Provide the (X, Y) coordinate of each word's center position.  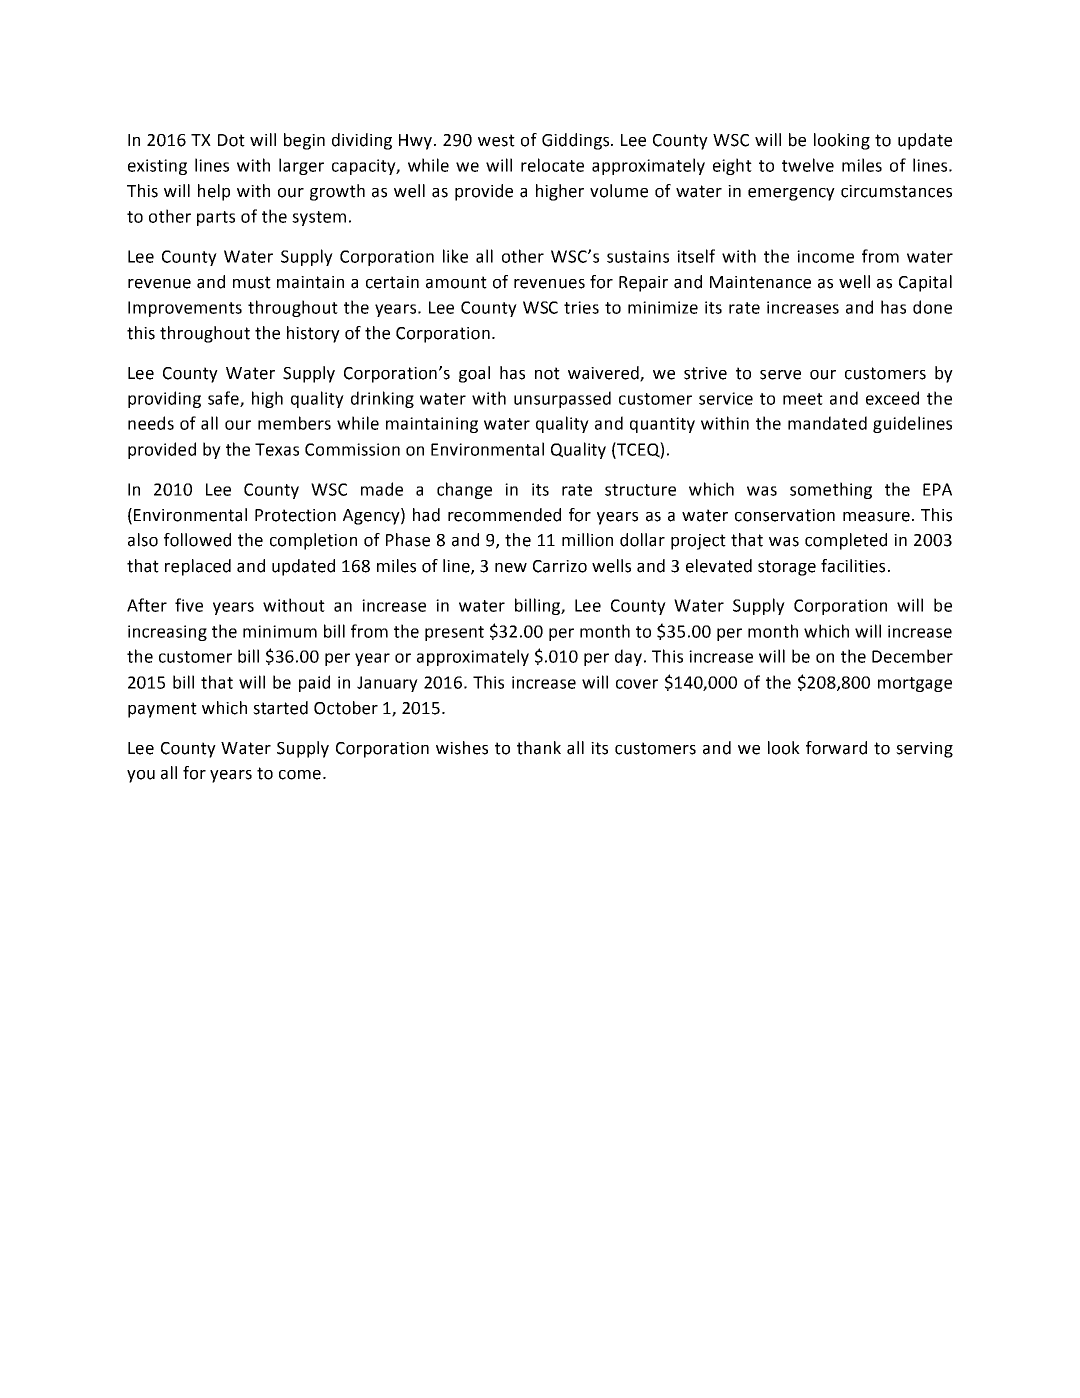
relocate (552, 165)
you (141, 776)
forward (836, 748)
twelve (808, 165)
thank (539, 748)
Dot (231, 140)
